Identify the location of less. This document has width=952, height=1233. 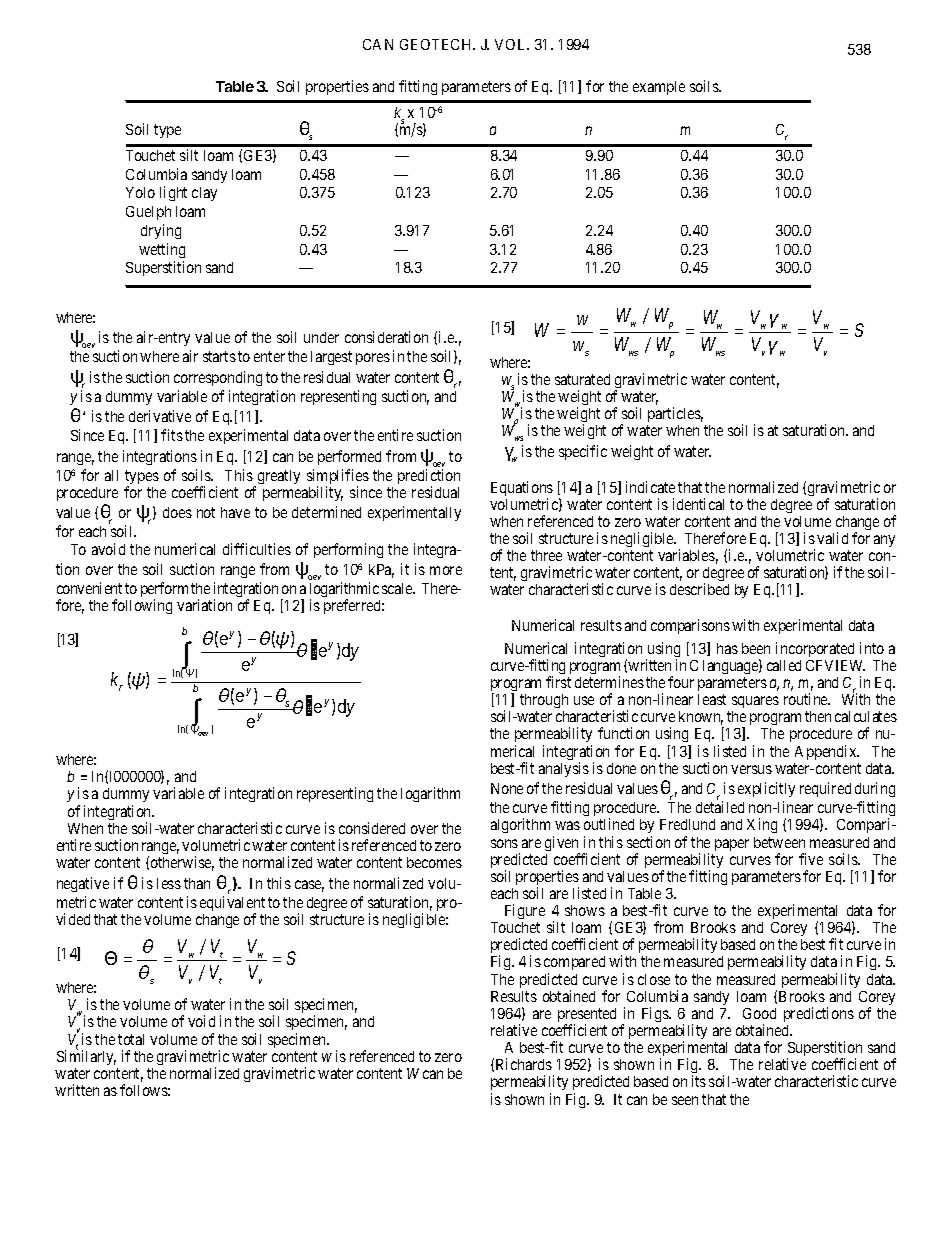
(169, 883).
